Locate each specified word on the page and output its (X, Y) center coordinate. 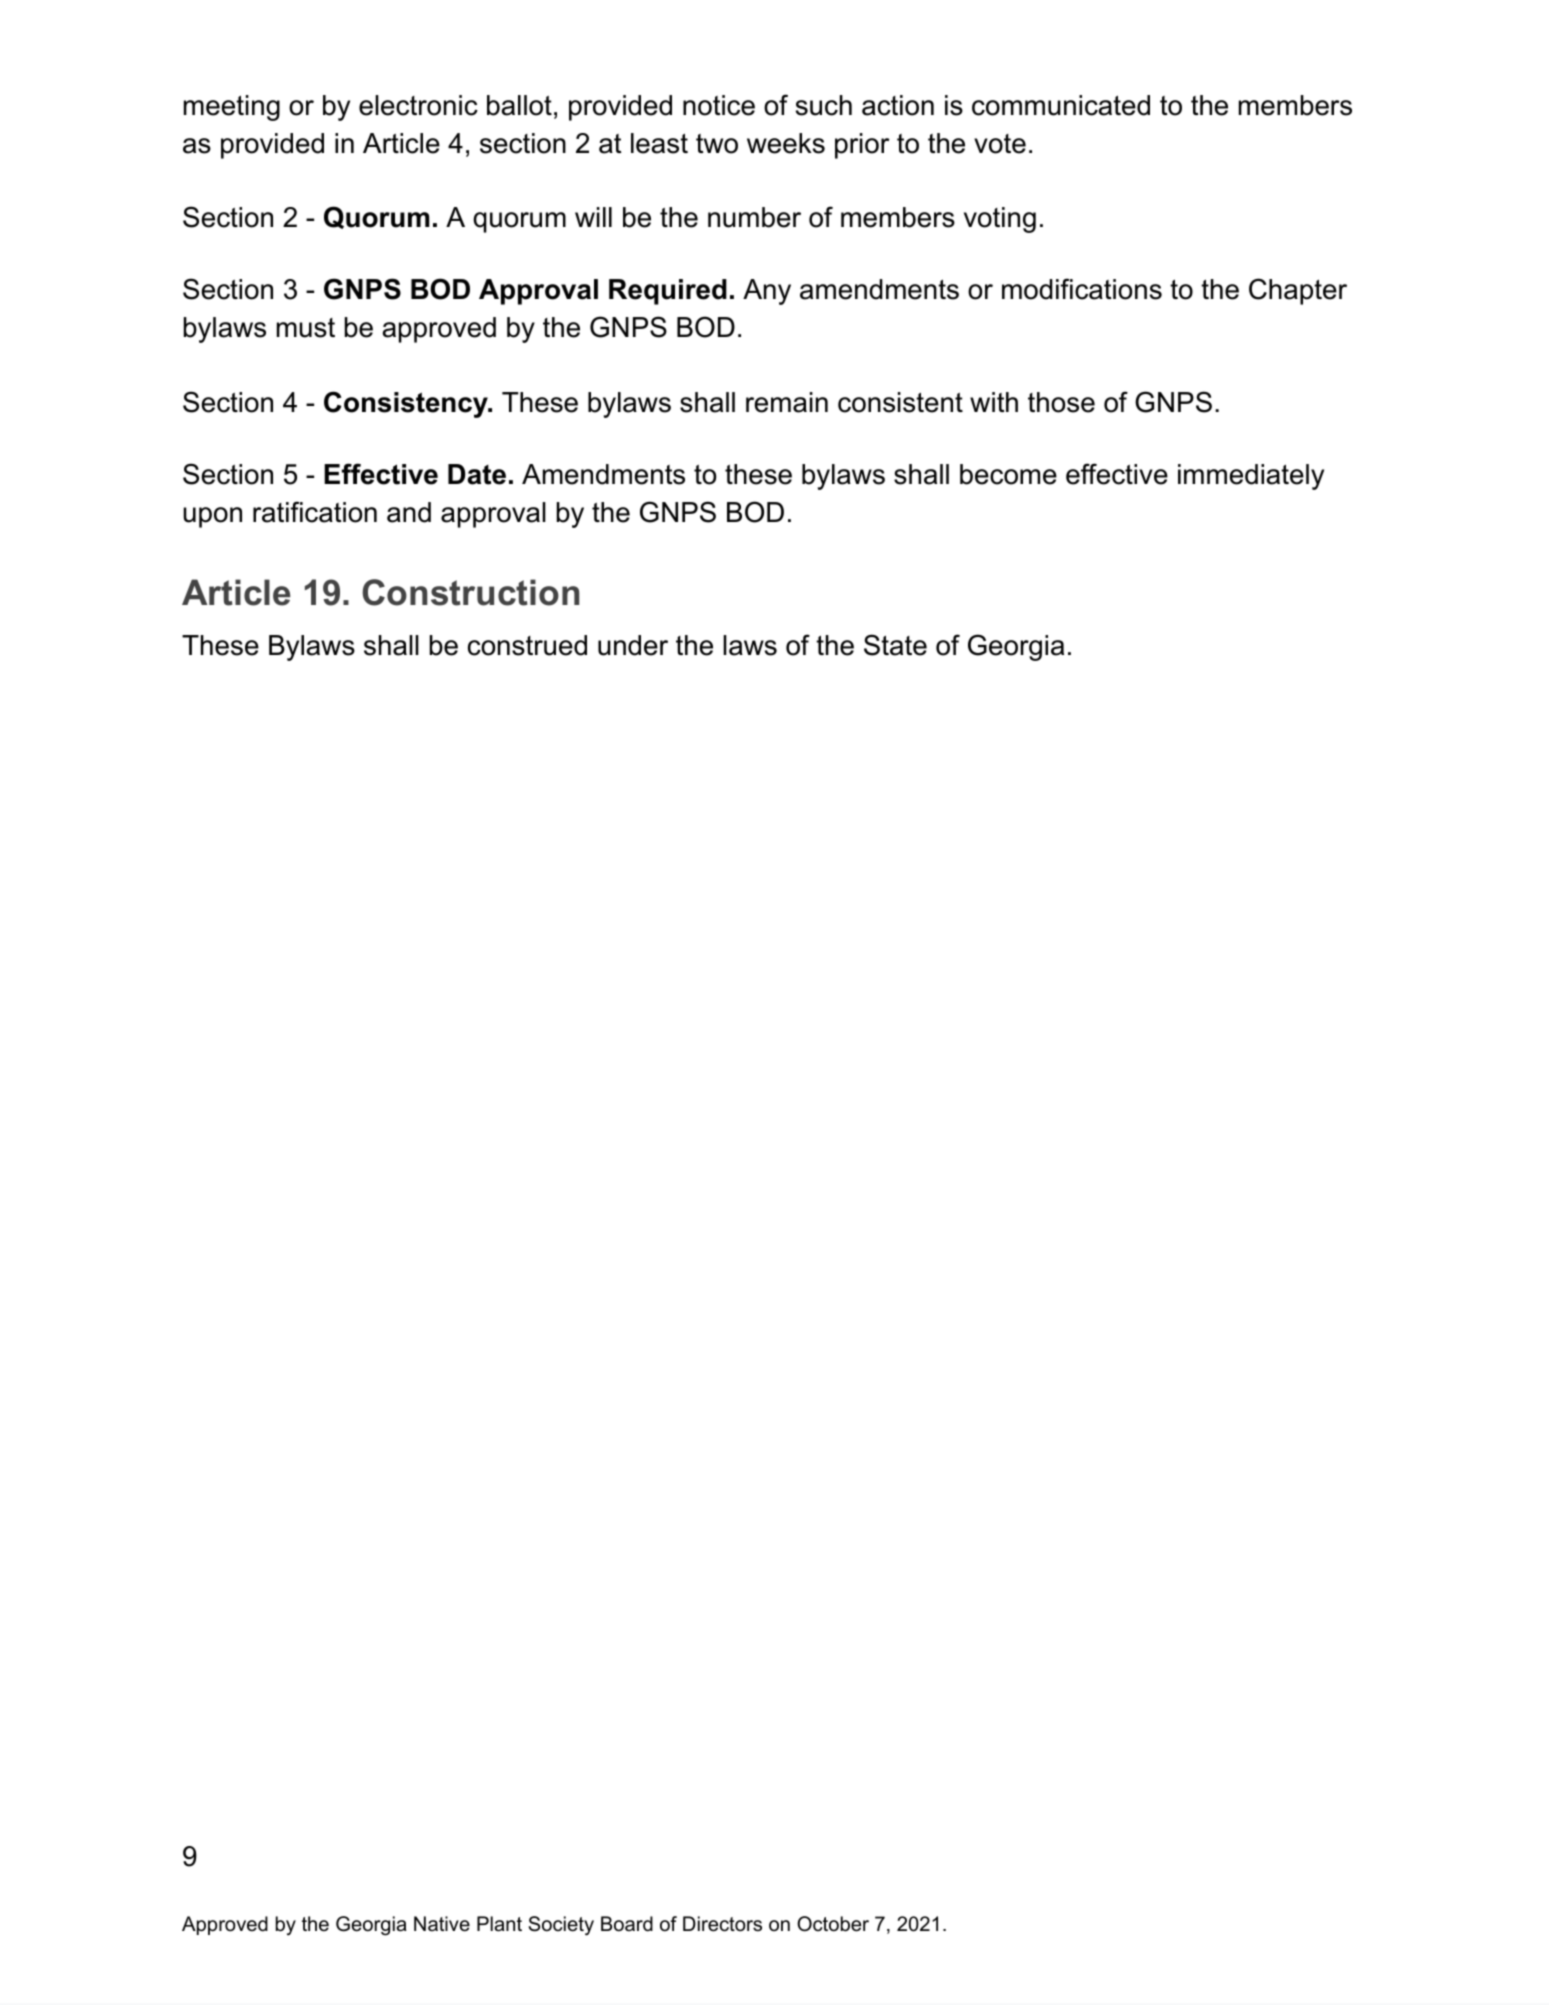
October (833, 1924)
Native (442, 1924)
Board (627, 1924)
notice (719, 105)
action (898, 105)
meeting (232, 108)
